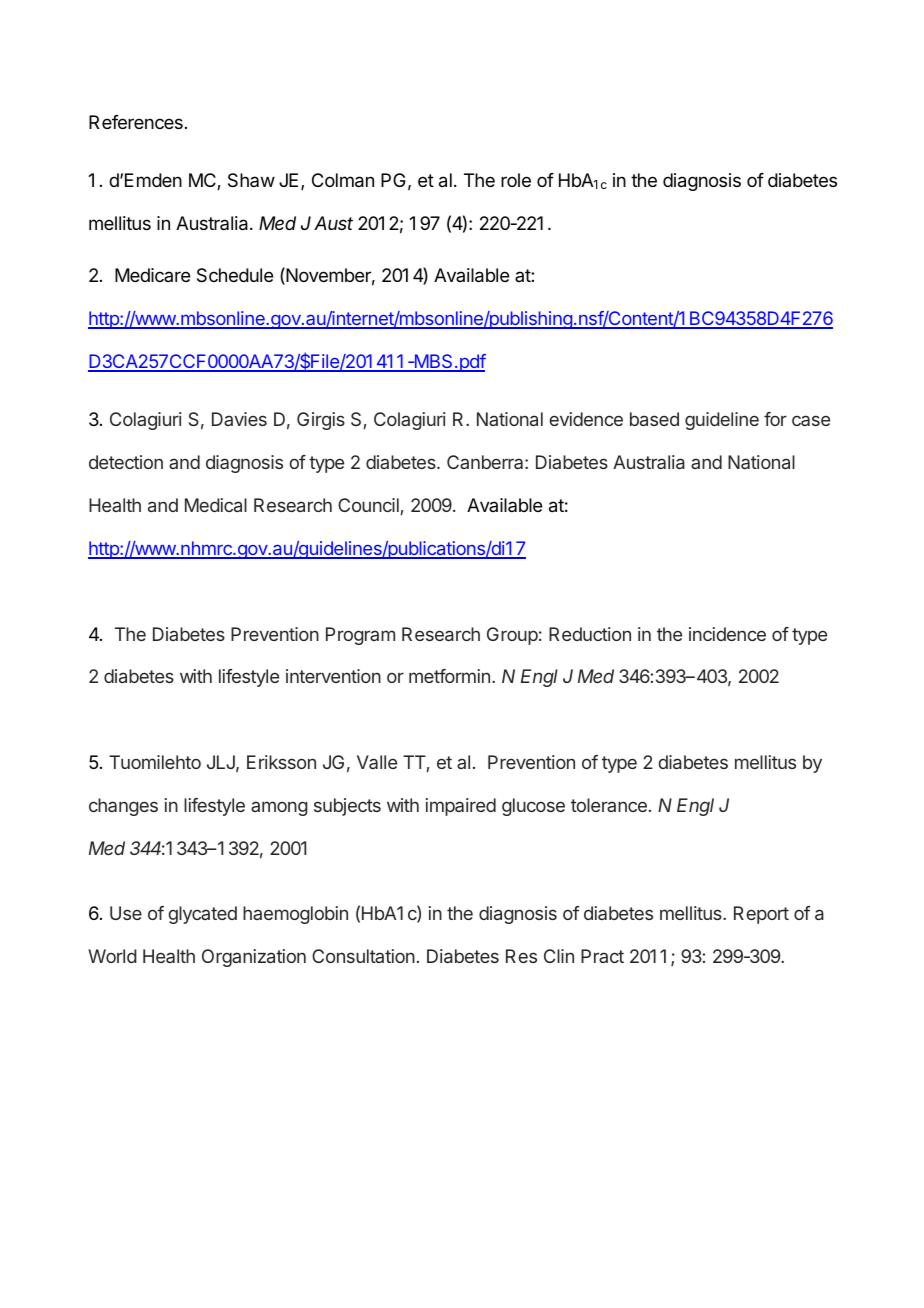 The width and height of the screenshot is (924, 1308). What do you see at coordinates (216, 505) in the screenshot?
I see `Medical` at bounding box center [216, 505].
